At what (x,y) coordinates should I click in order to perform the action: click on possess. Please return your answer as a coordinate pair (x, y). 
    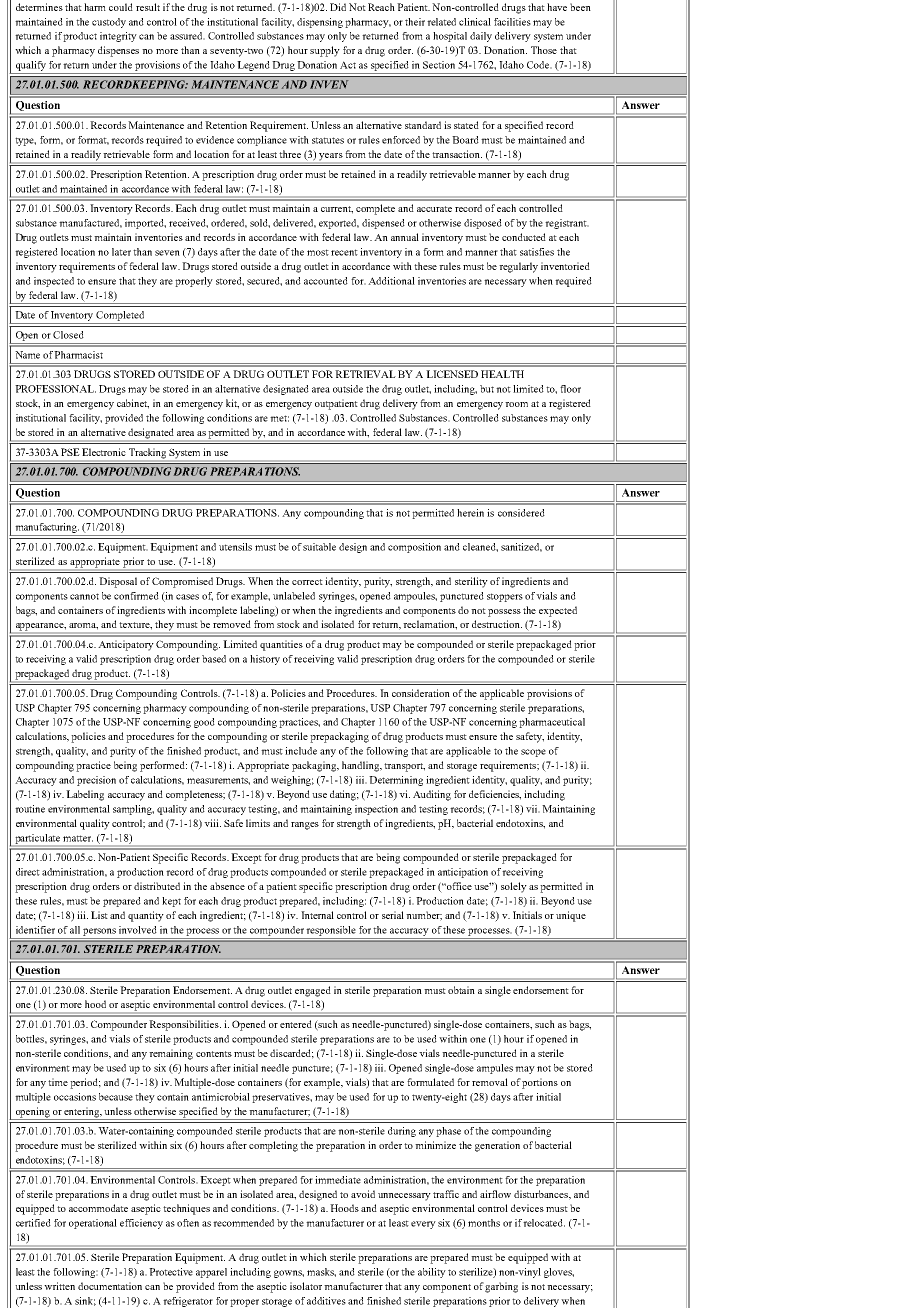
    Looking at the image, I should click on (504, 613).
